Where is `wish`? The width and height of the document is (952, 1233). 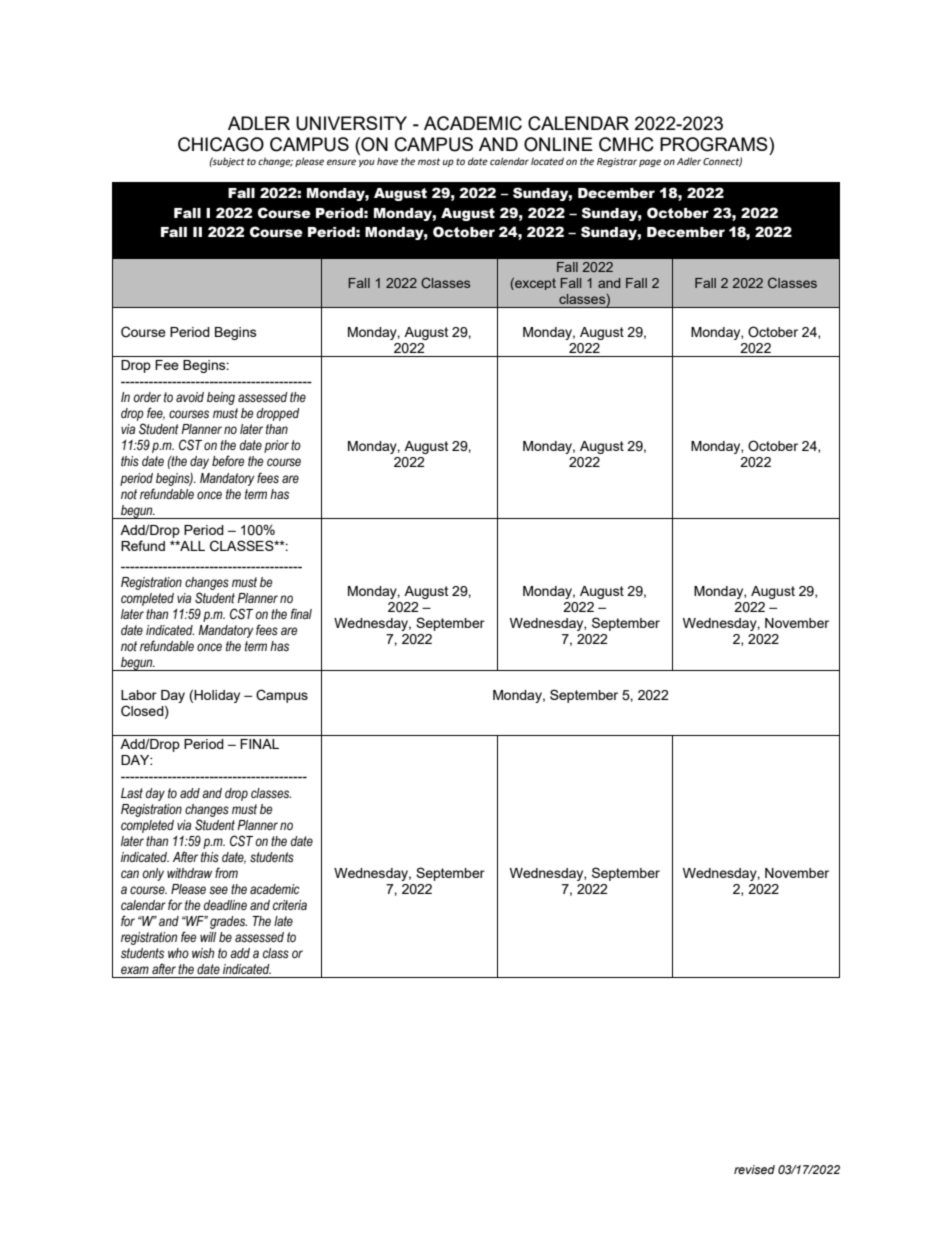
wish is located at coordinates (203, 953).
